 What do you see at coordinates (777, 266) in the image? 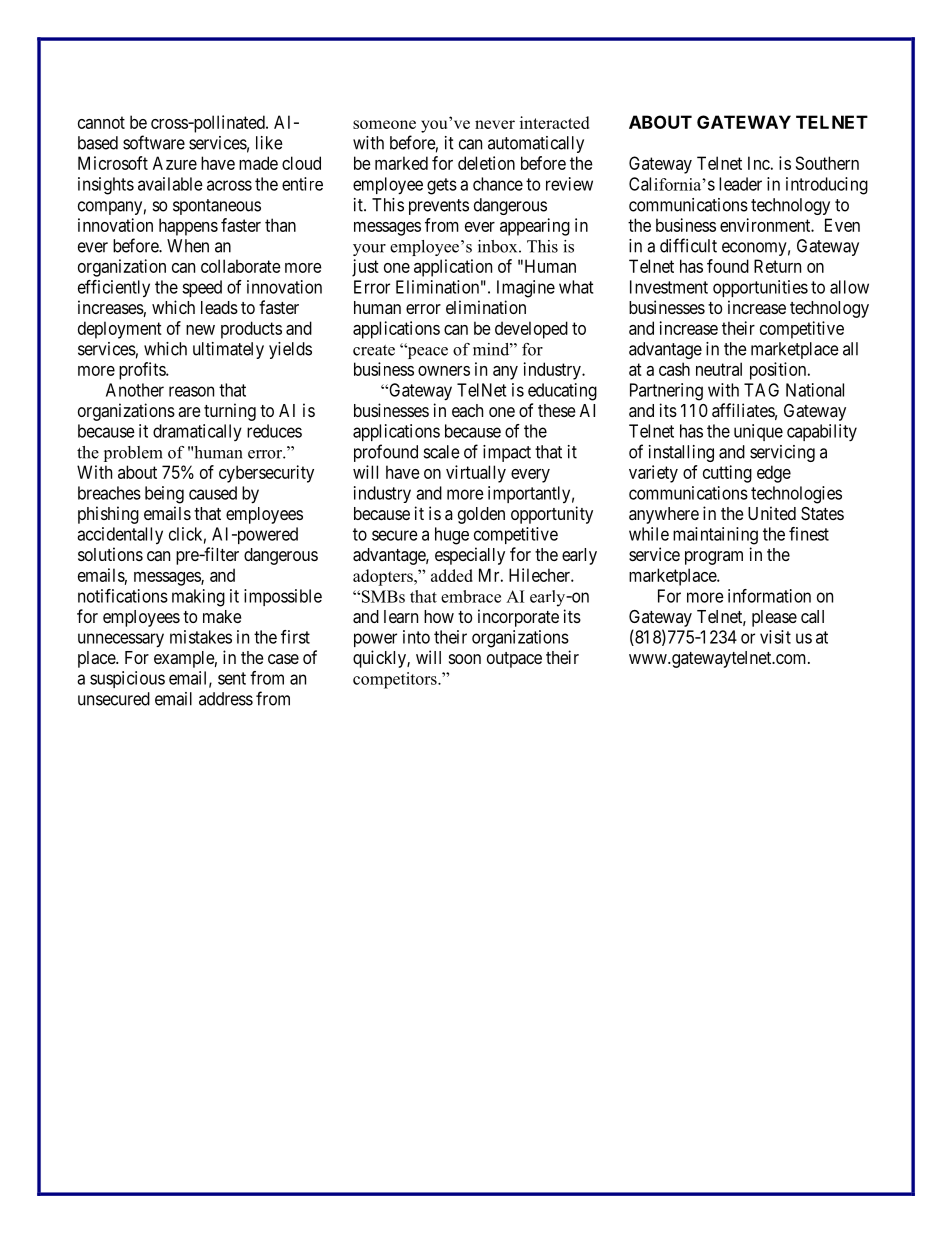
I see `Return` at bounding box center [777, 266].
